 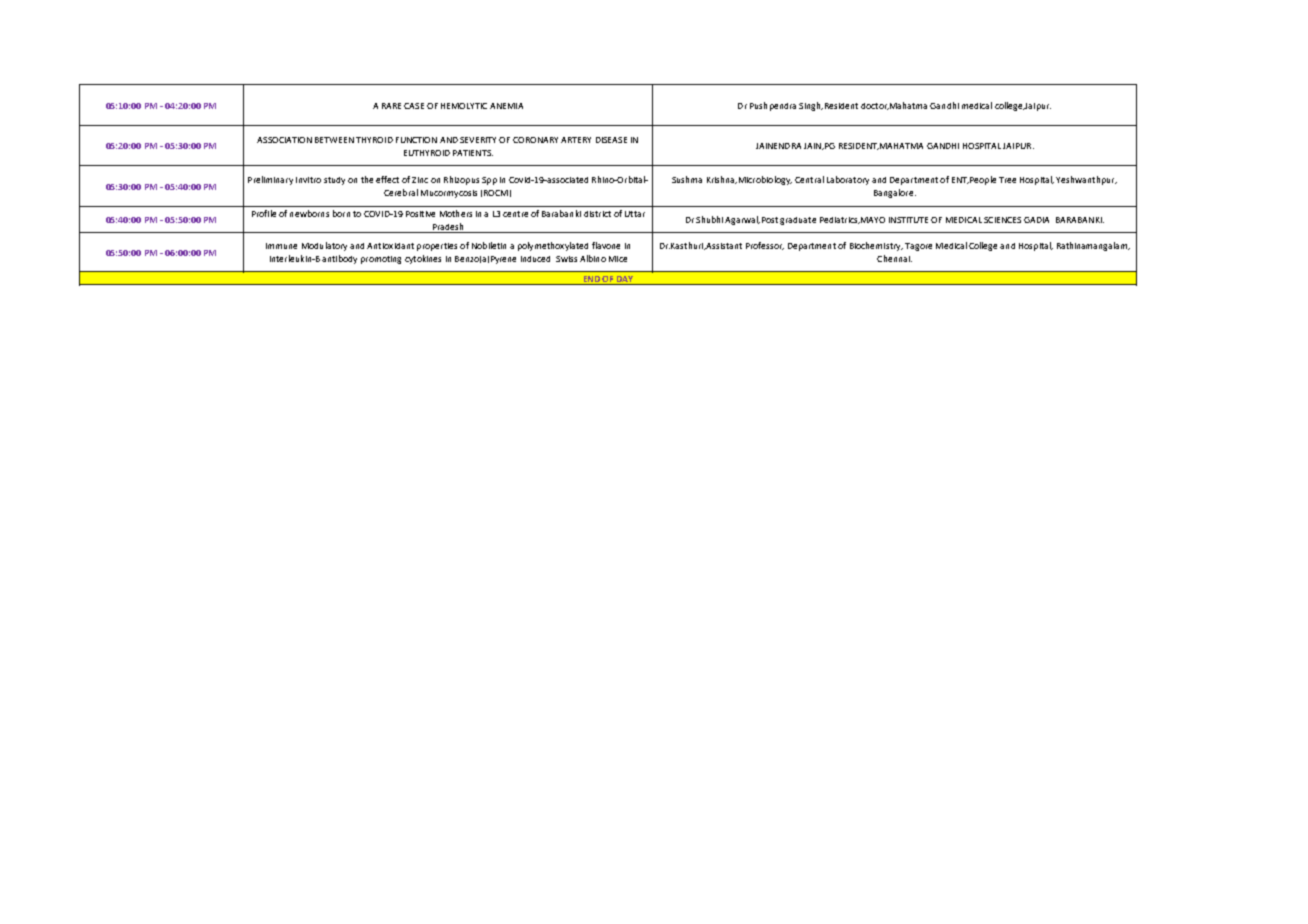 What do you see at coordinates (489, 181) in the screenshot?
I see `Spp` at bounding box center [489, 181].
